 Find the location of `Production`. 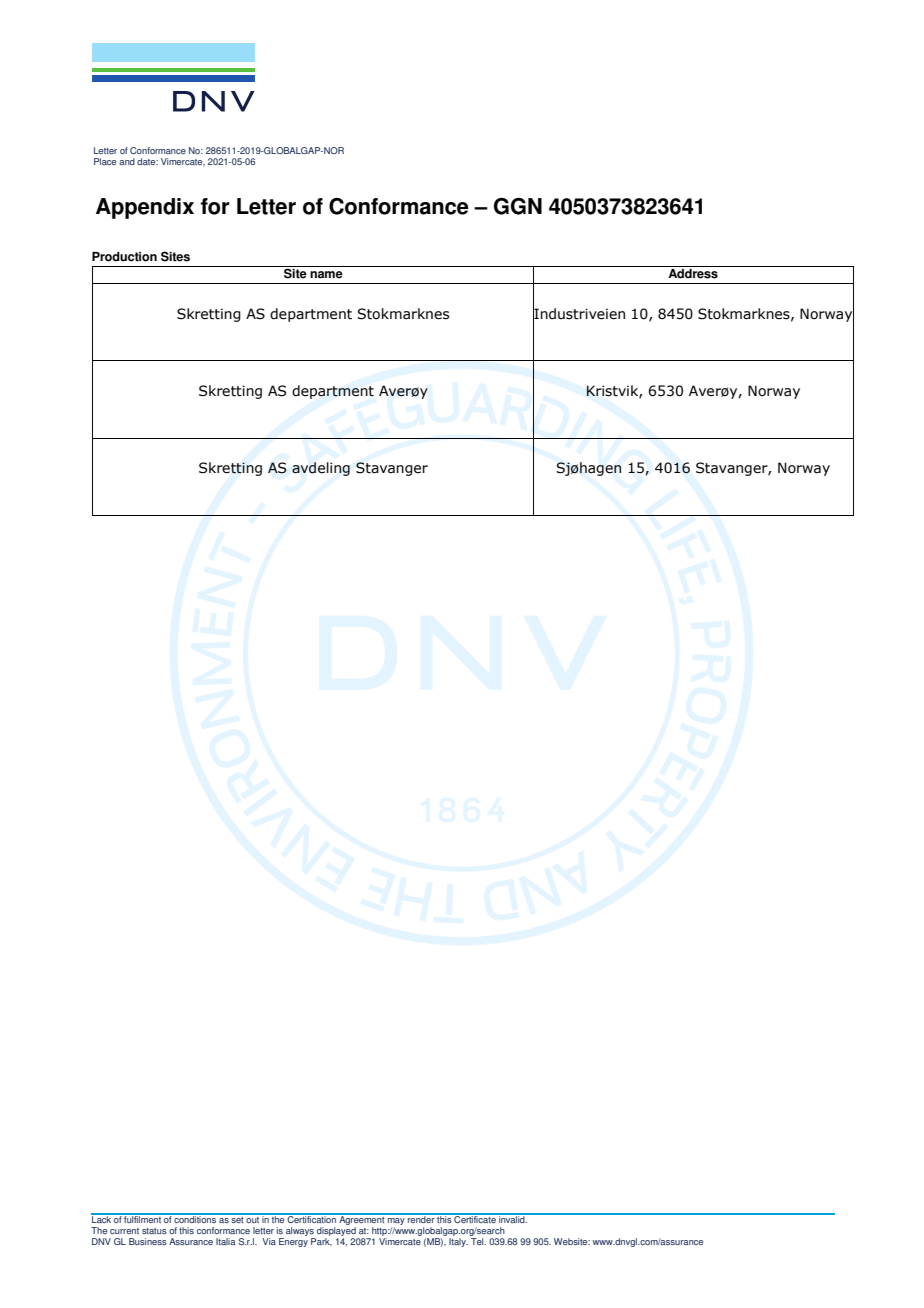

Production is located at coordinates (124, 257).
